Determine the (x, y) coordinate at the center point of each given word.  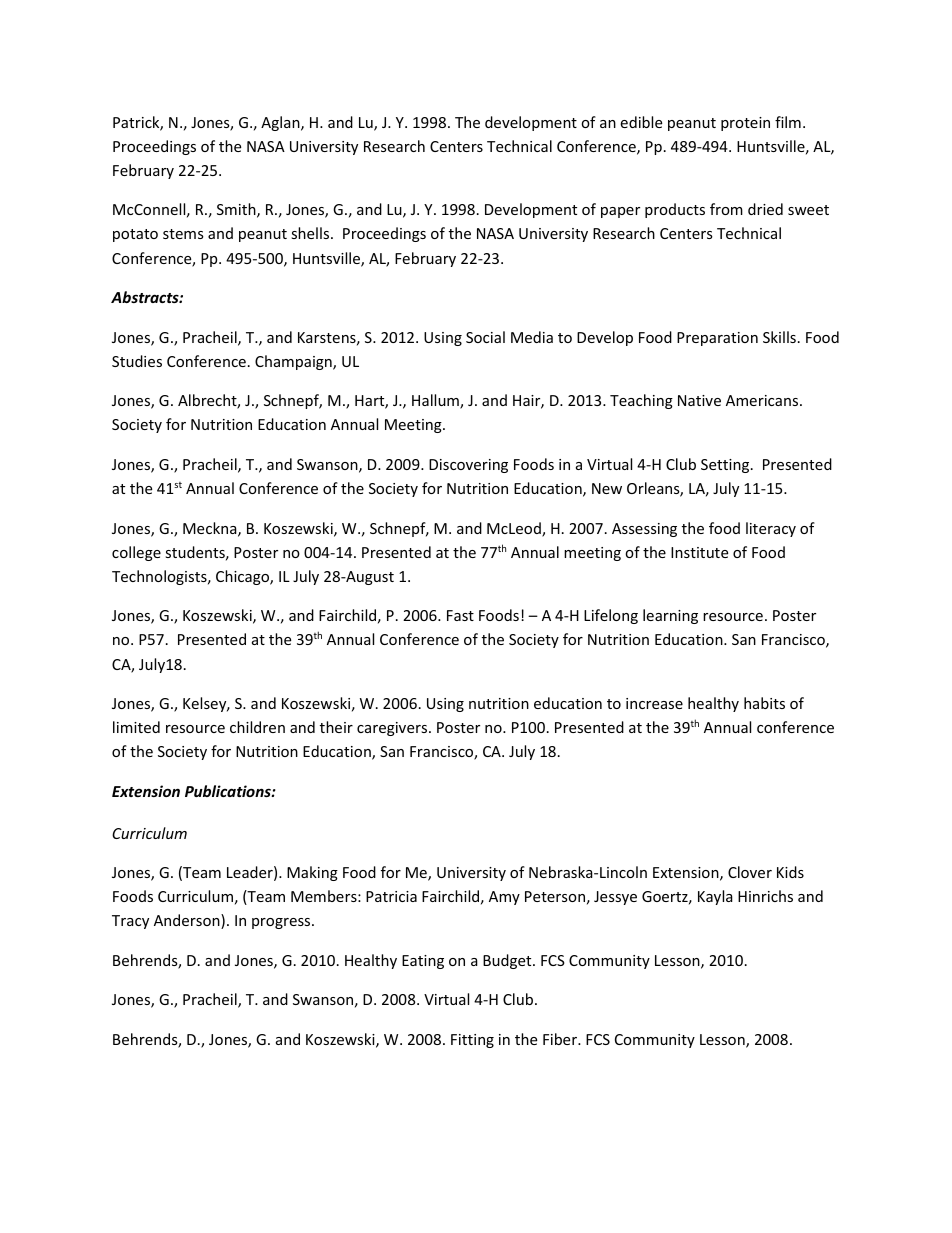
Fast (460, 615)
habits (764, 703)
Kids (790, 872)
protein (745, 124)
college (136, 553)
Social (485, 337)
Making (312, 873)
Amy (504, 898)
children (257, 727)
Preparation (717, 339)
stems (183, 234)
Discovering (468, 466)
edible (641, 122)
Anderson (188, 921)
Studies (137, 361)
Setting (726, 466)
